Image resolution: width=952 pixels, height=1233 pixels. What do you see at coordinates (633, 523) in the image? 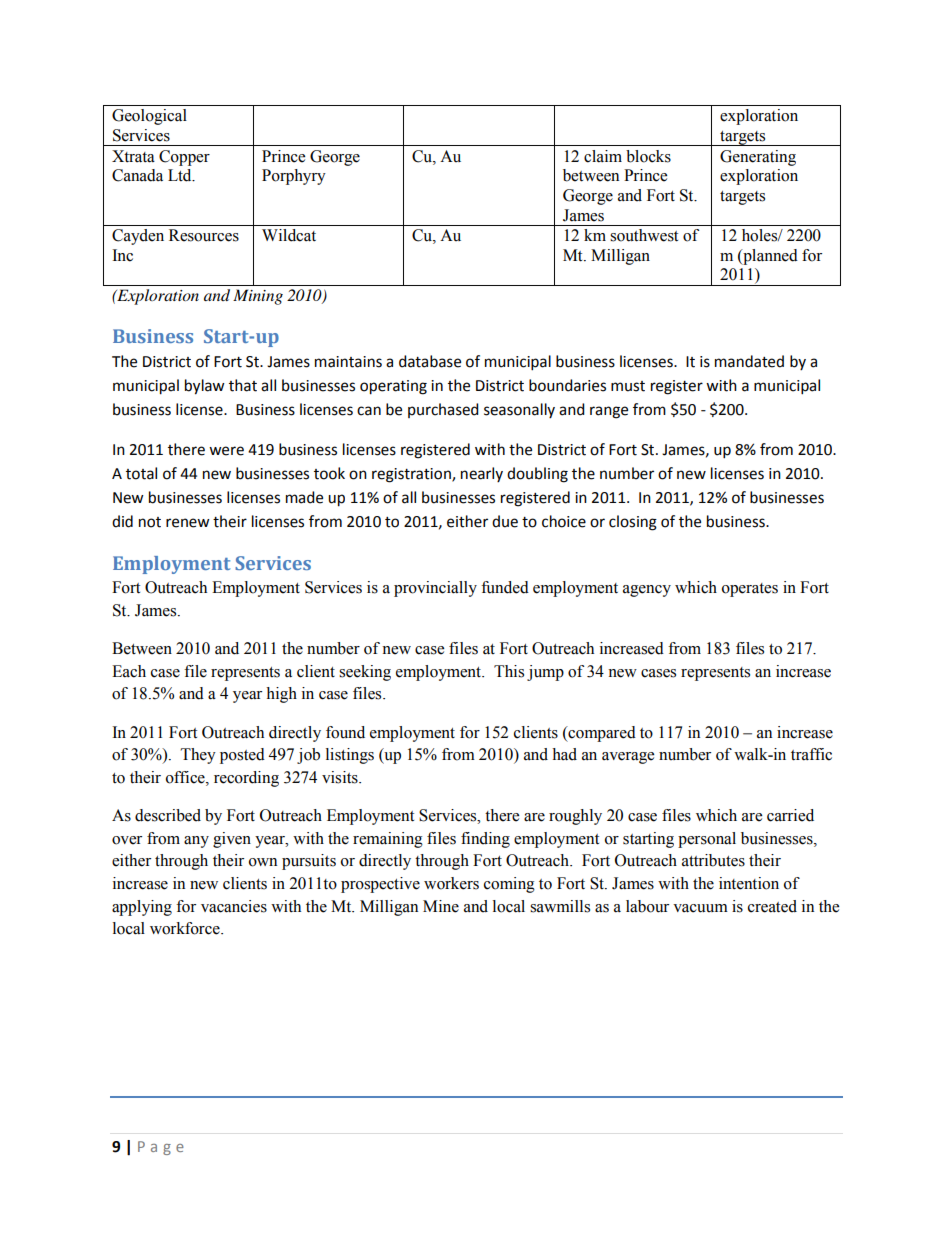
I see `closing` at bounding box center [633, 523].
